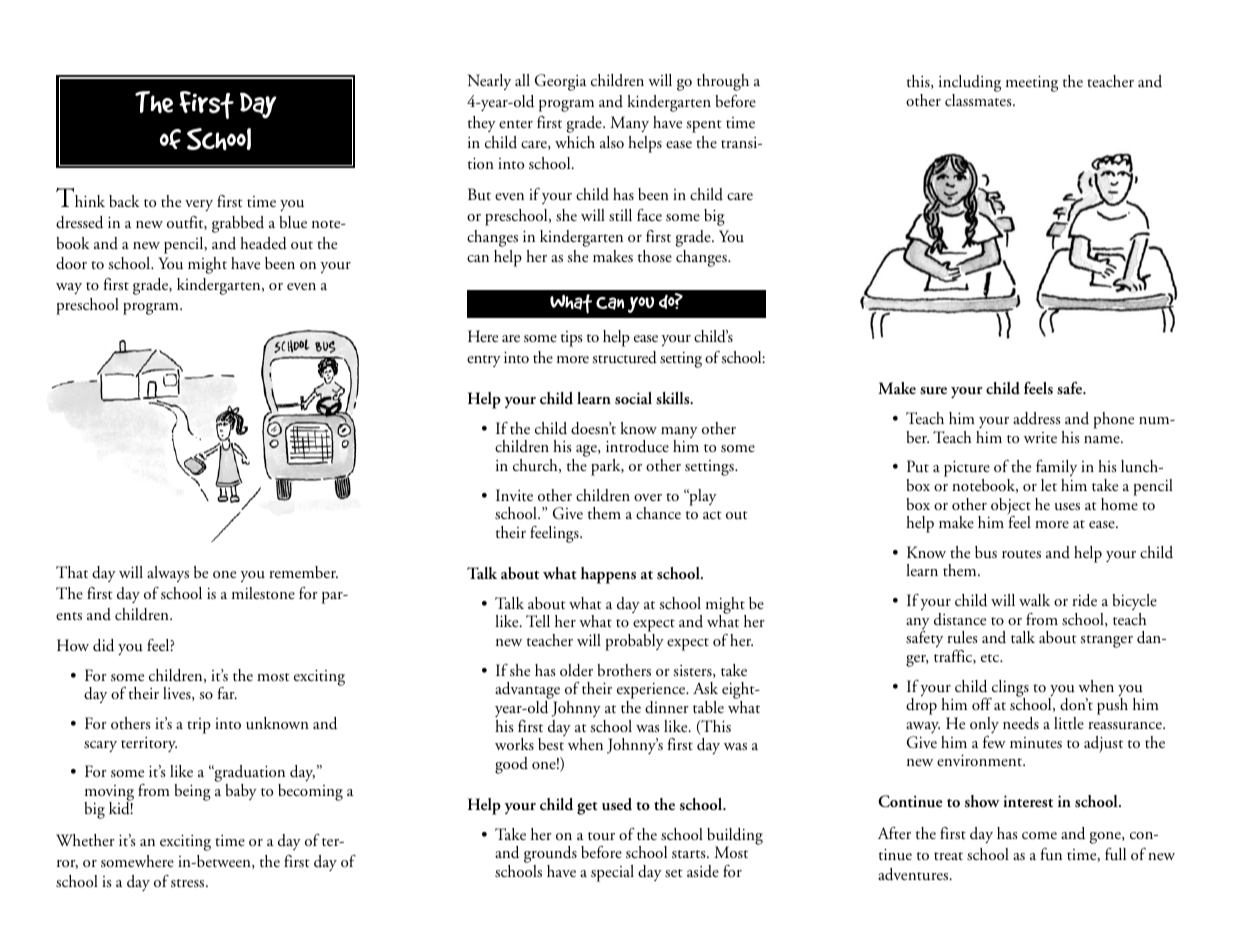 This image has width=1233, height=952. Describe the element at coordinates (85, 840) in the image. I see `Whether` at that location.
